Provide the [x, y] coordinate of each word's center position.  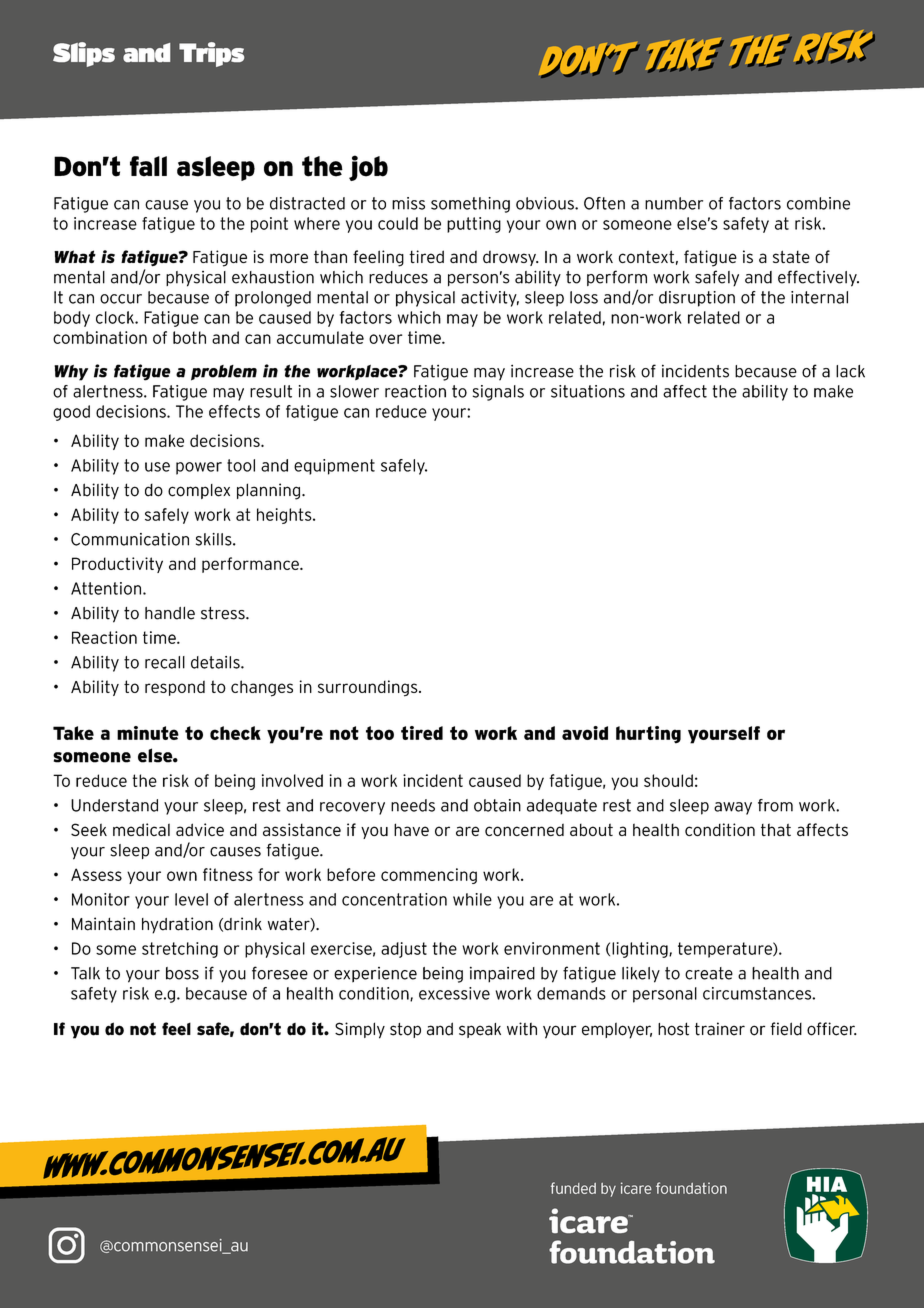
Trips [211, 54]
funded [573, 1188]
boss [182, 973]
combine [818, 203]
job [368, 168]
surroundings [369, 688]
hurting [648, 735]
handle [170, 613]
